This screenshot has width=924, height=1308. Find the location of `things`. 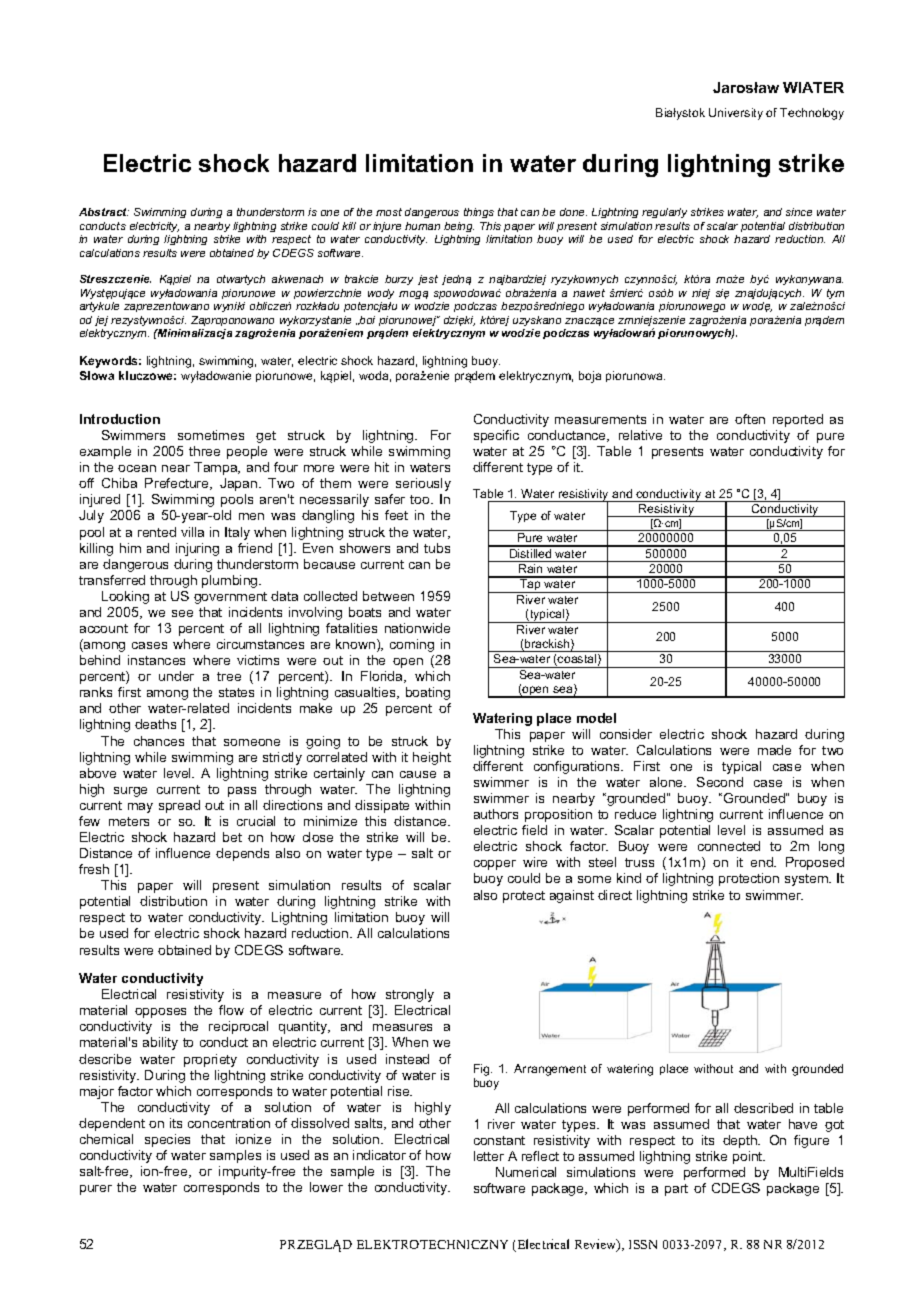

things is located at coordinates (479, 213).
